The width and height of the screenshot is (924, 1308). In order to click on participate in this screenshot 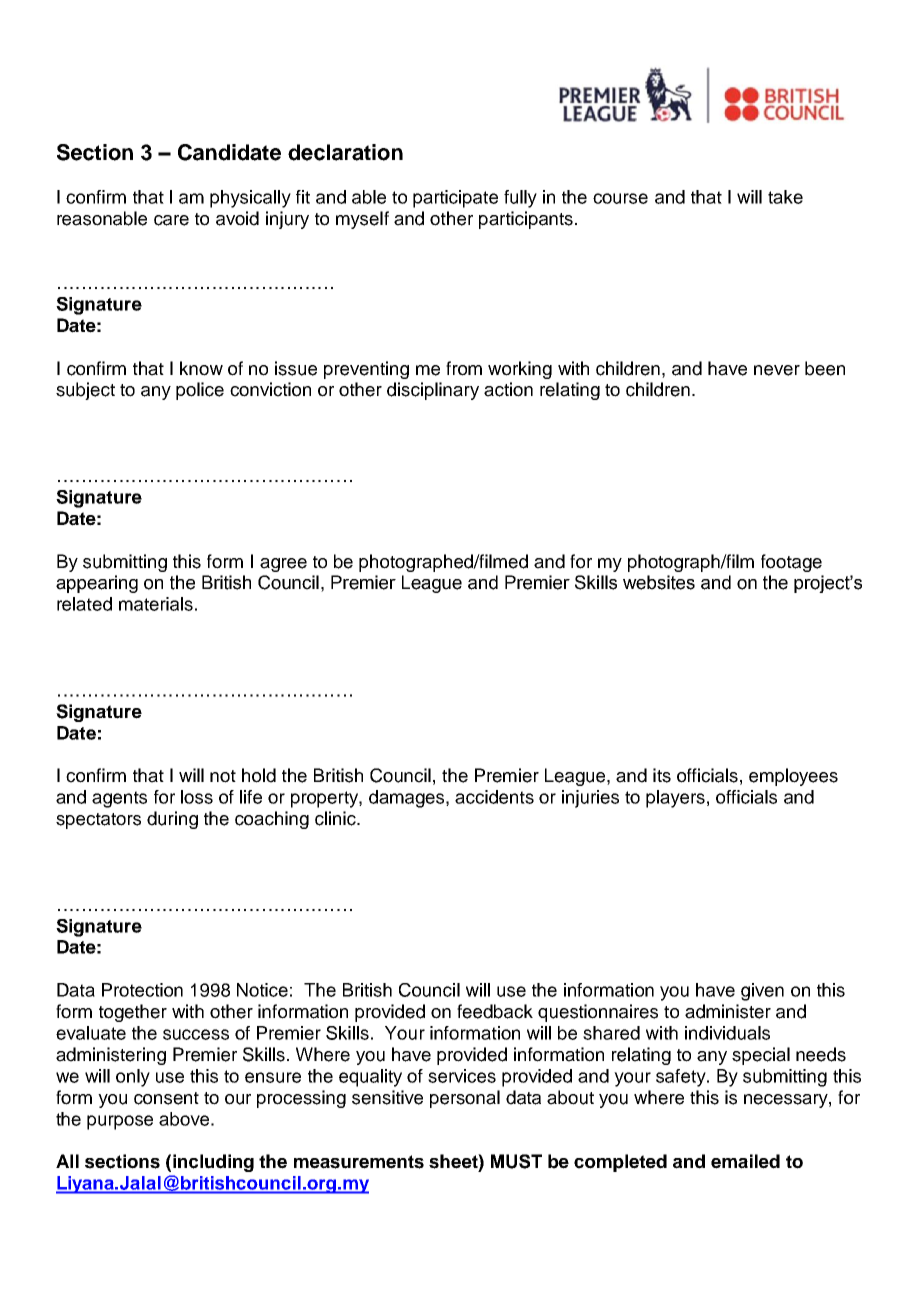, I will do `click(455, 199)`.
